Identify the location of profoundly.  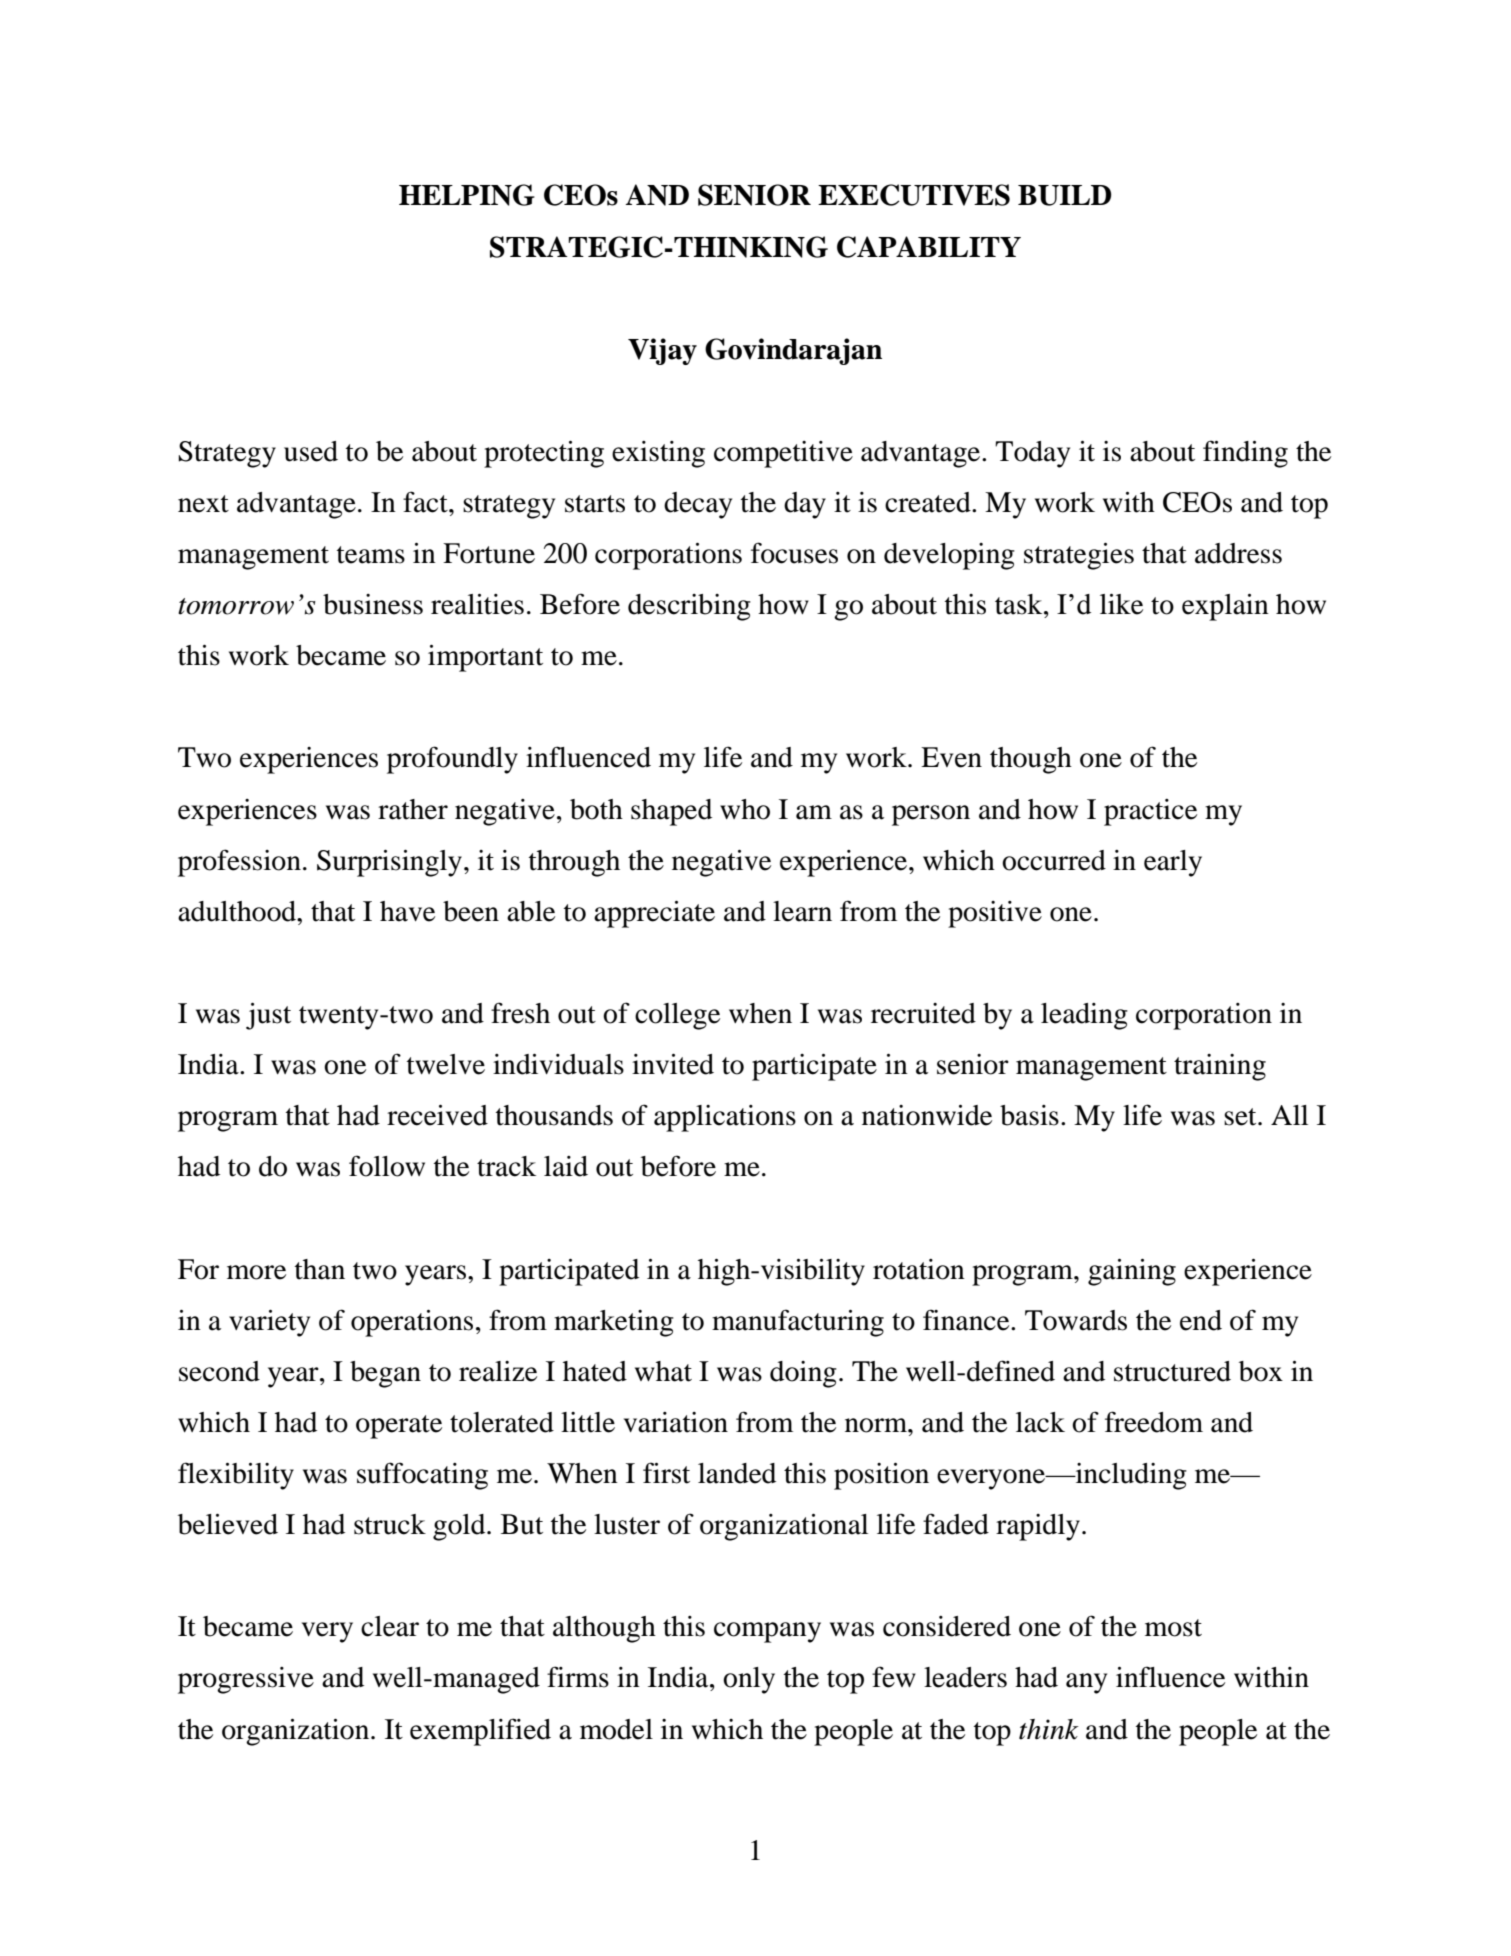
(452, 760).
